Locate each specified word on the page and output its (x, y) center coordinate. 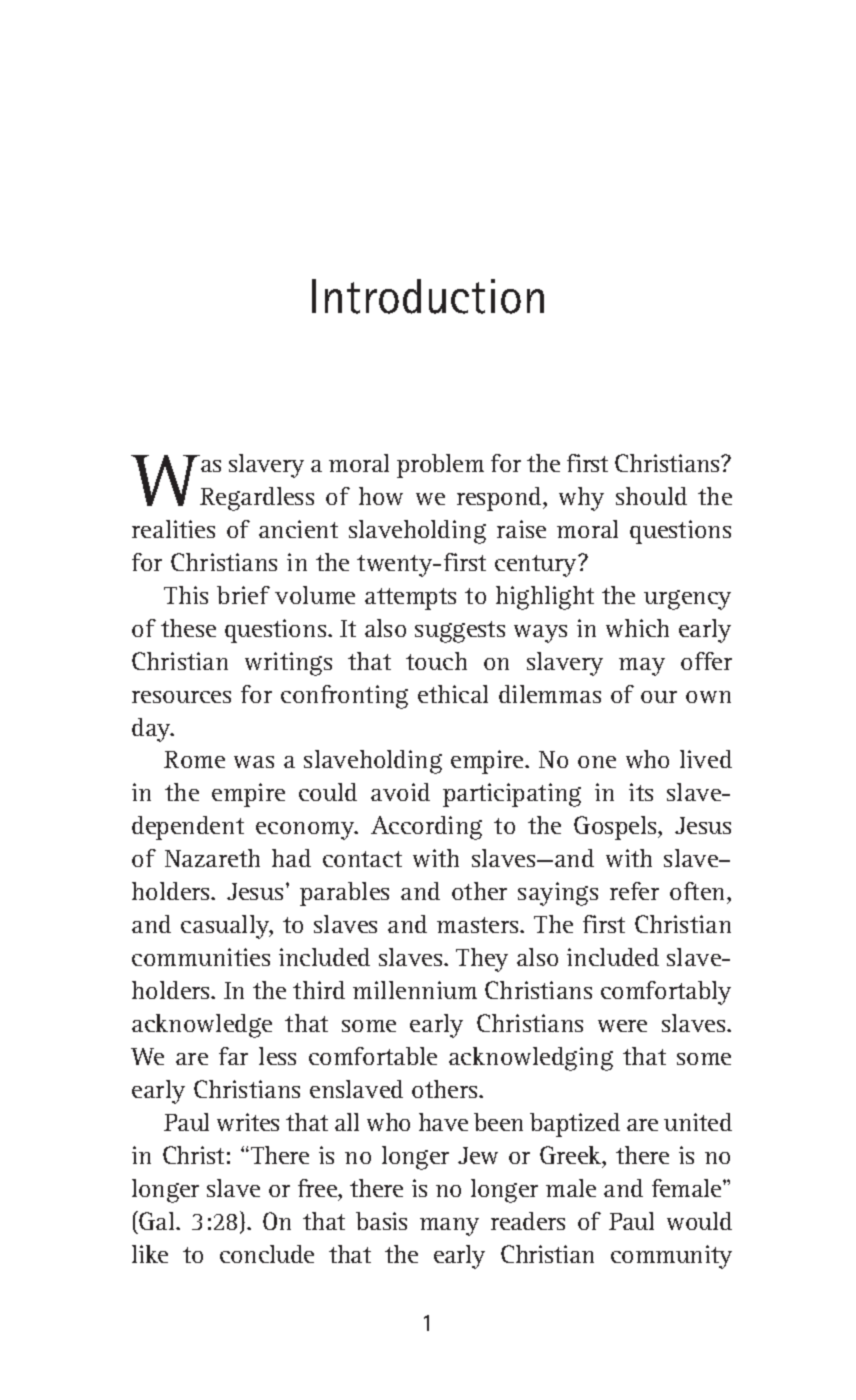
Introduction (428, 296)
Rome (194, 759)
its (641, 792)
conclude (267, 1254)
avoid (400, 792)
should (651, 496)
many (449, 1227)
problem (440, 466)
